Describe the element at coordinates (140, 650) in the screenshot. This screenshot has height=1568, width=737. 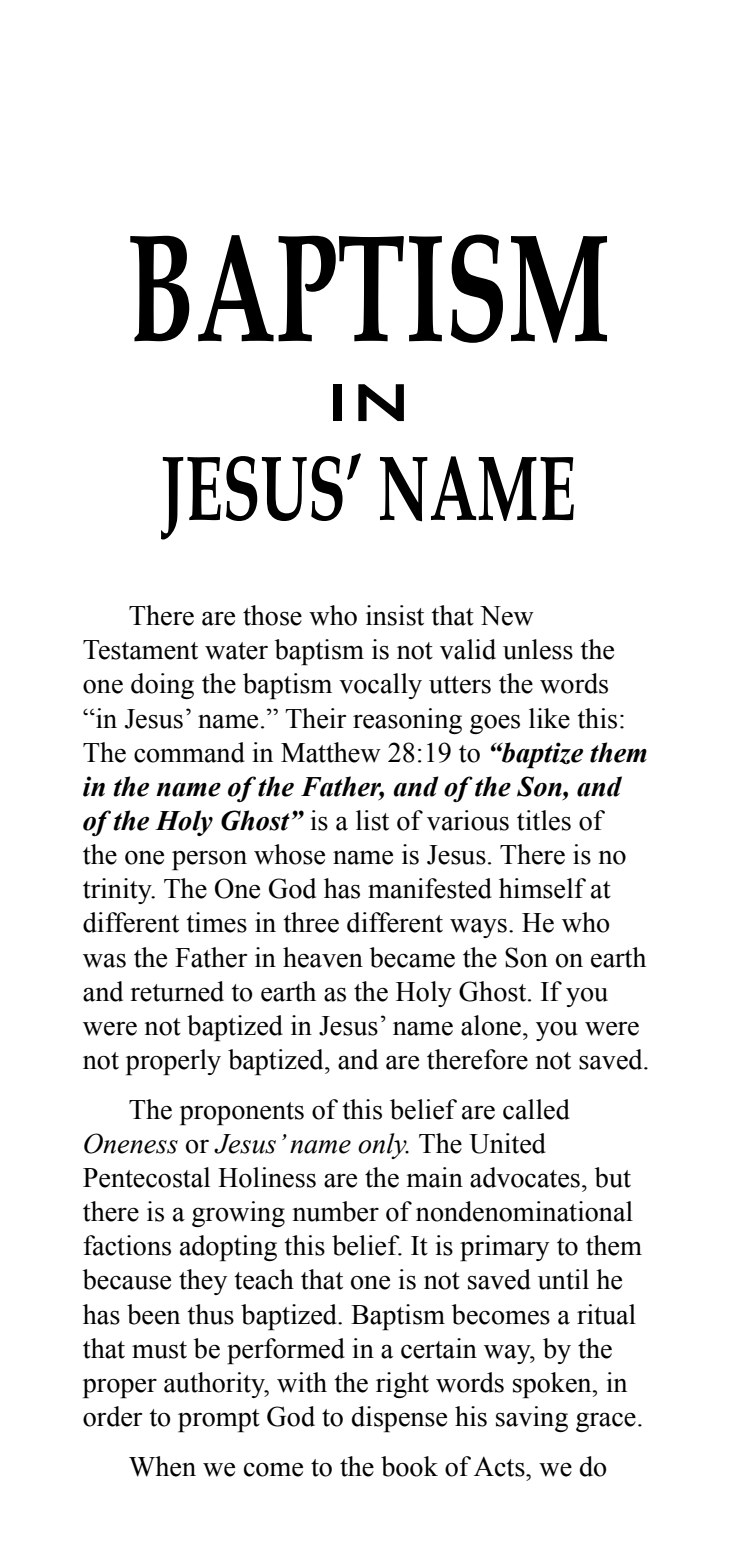
I see `Testament` at that location.
